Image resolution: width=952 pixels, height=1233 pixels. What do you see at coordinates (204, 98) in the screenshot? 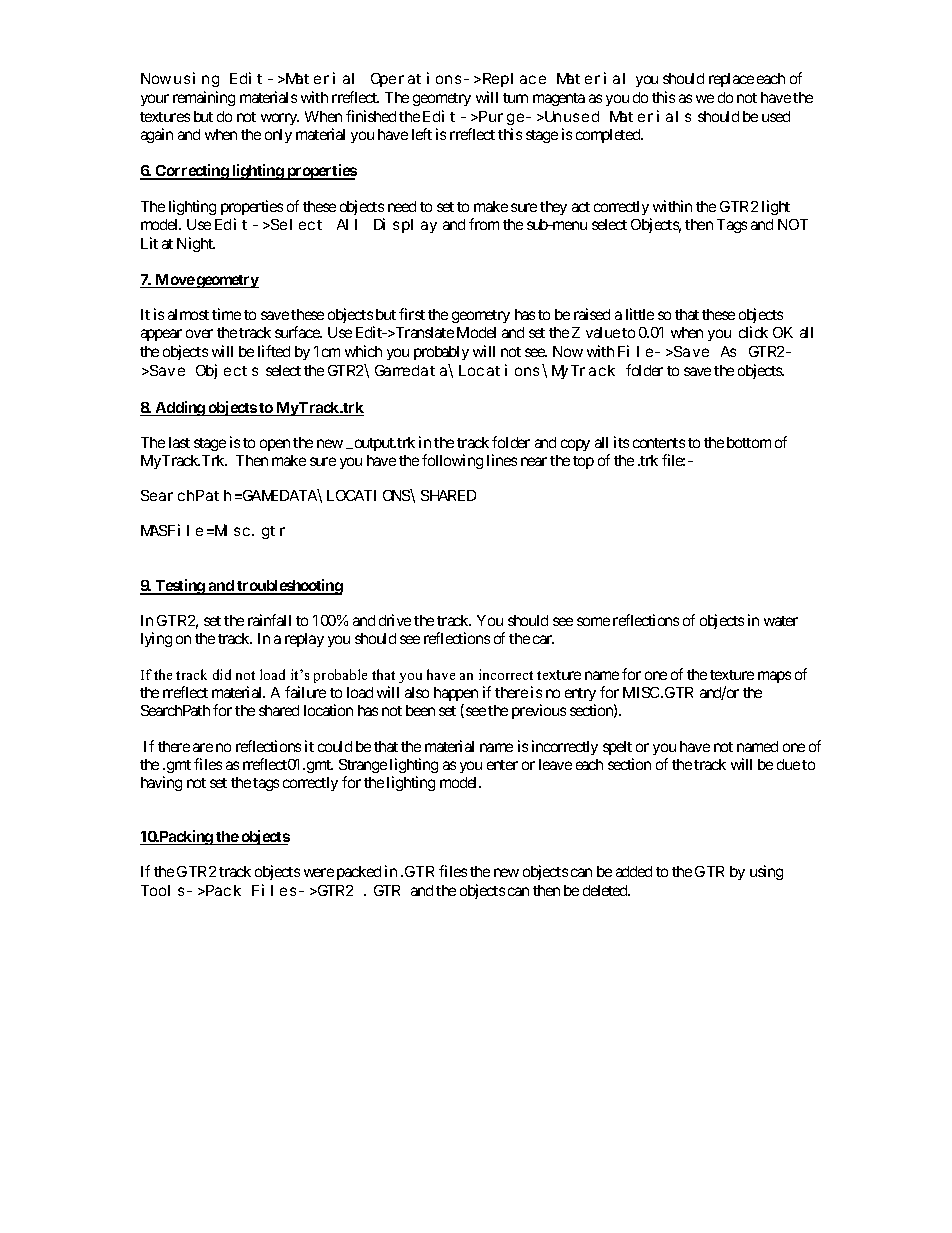
I see `remaining` at bounding box center [204, 98].
